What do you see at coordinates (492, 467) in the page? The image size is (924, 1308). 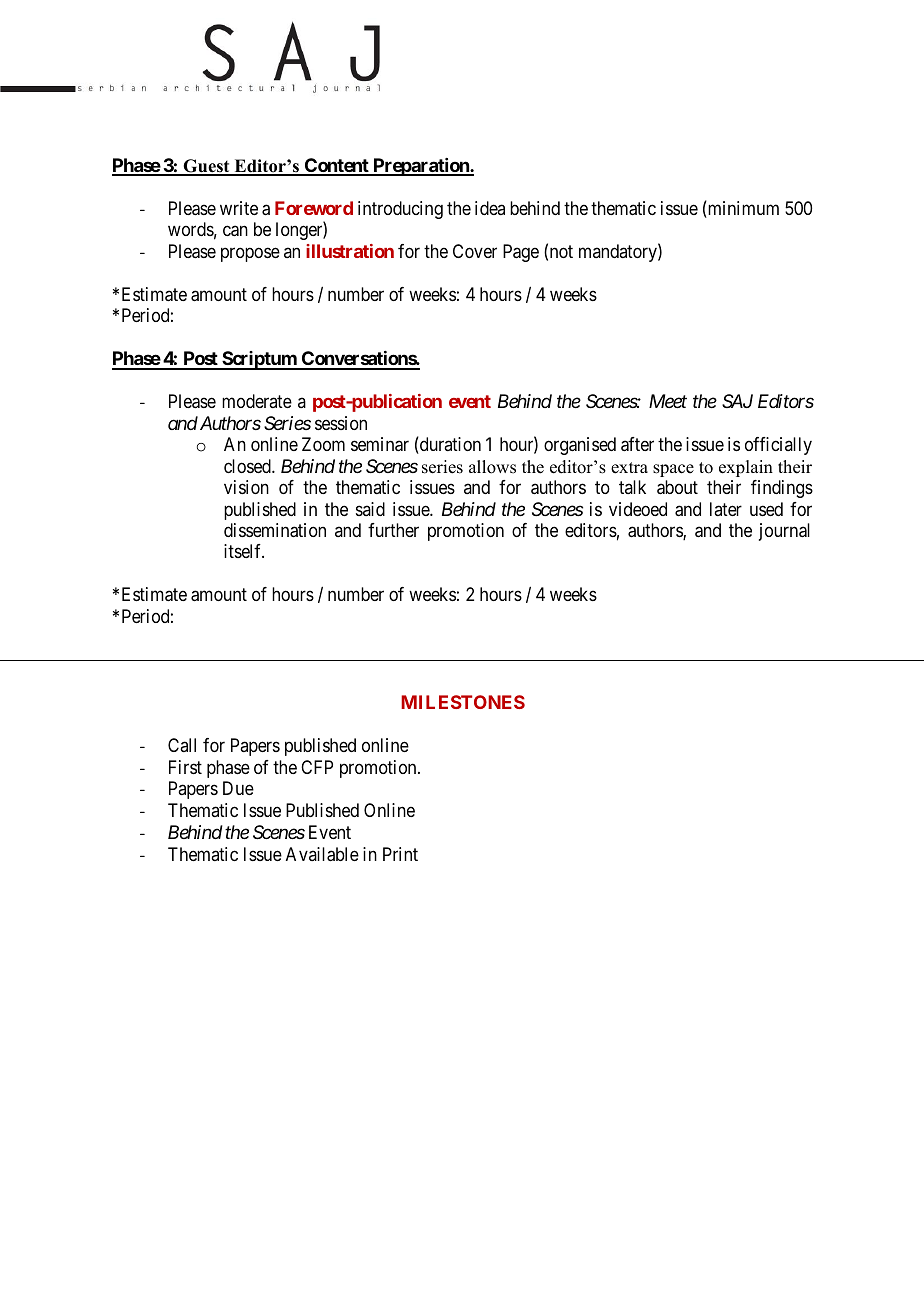 I see `allows` at bounding box center [492, 467].
